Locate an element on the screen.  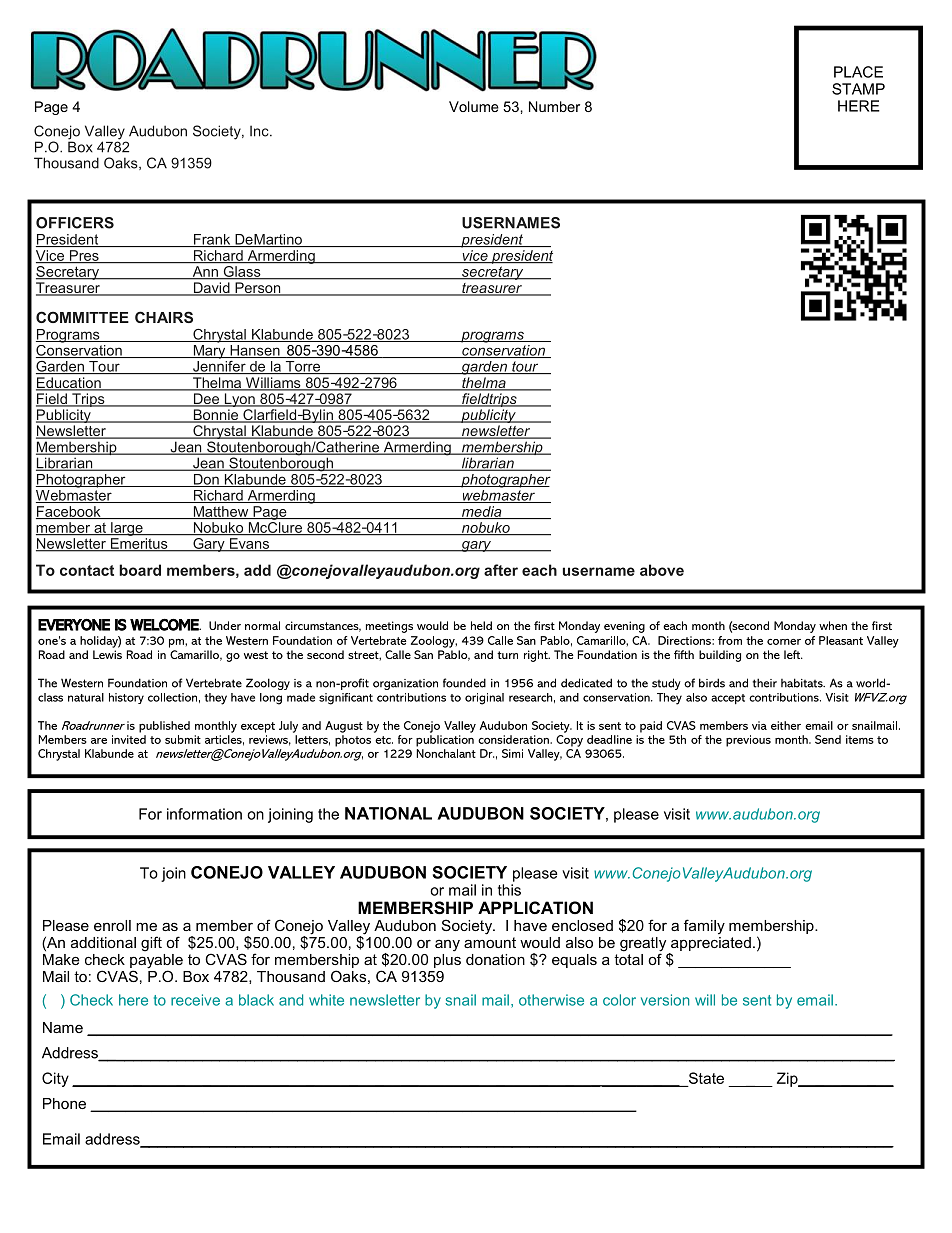
submit is located at coordinates (183, 739).
